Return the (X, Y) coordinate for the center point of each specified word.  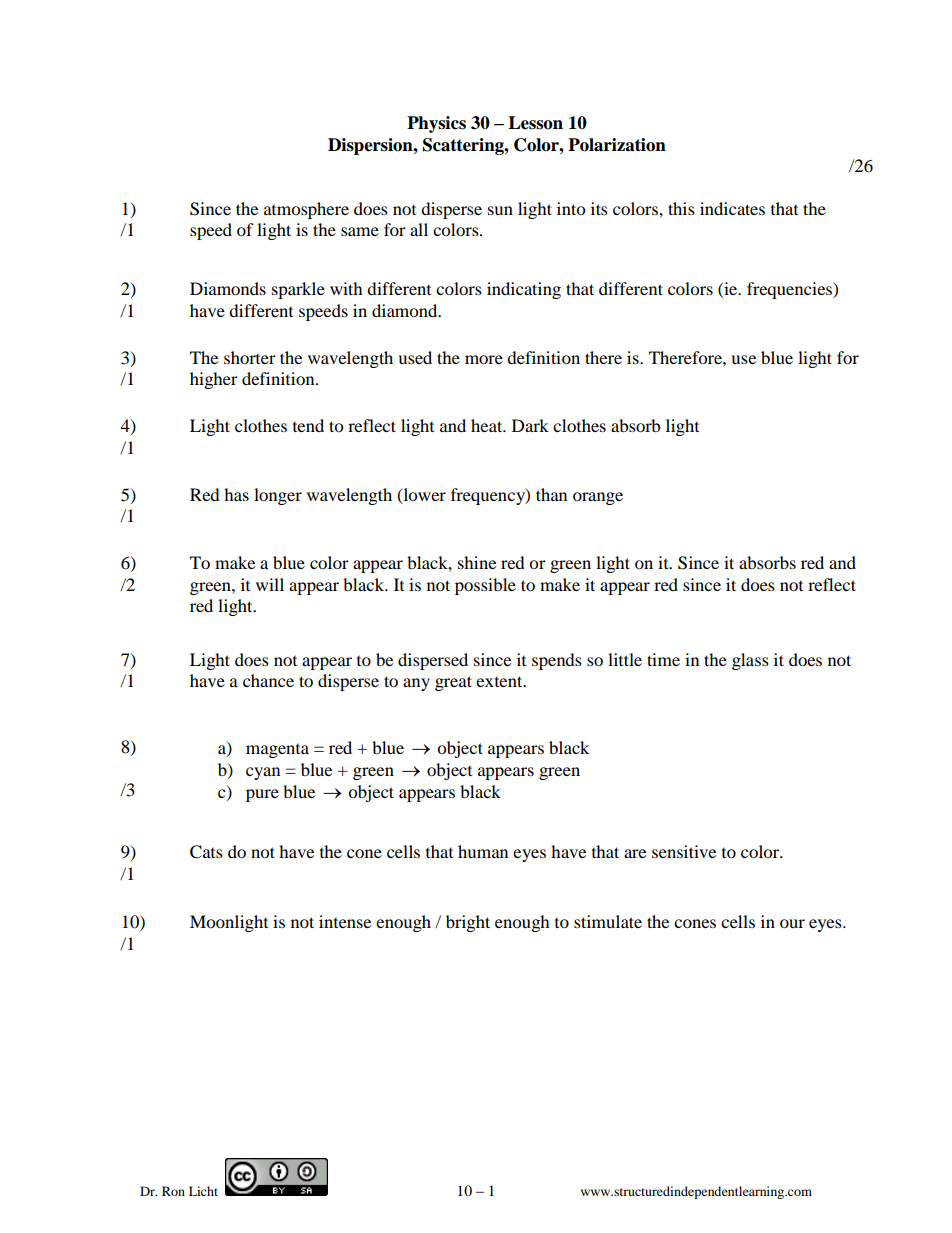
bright (468, 923)
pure (262, 795)
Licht (203, 1191)
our (792, 923)
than (551, 494)
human (483, 851)
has (236, 494)
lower (423, 495)
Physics (436, 124)
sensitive (684, 851)
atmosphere (306, 210)
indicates (732, 208)
